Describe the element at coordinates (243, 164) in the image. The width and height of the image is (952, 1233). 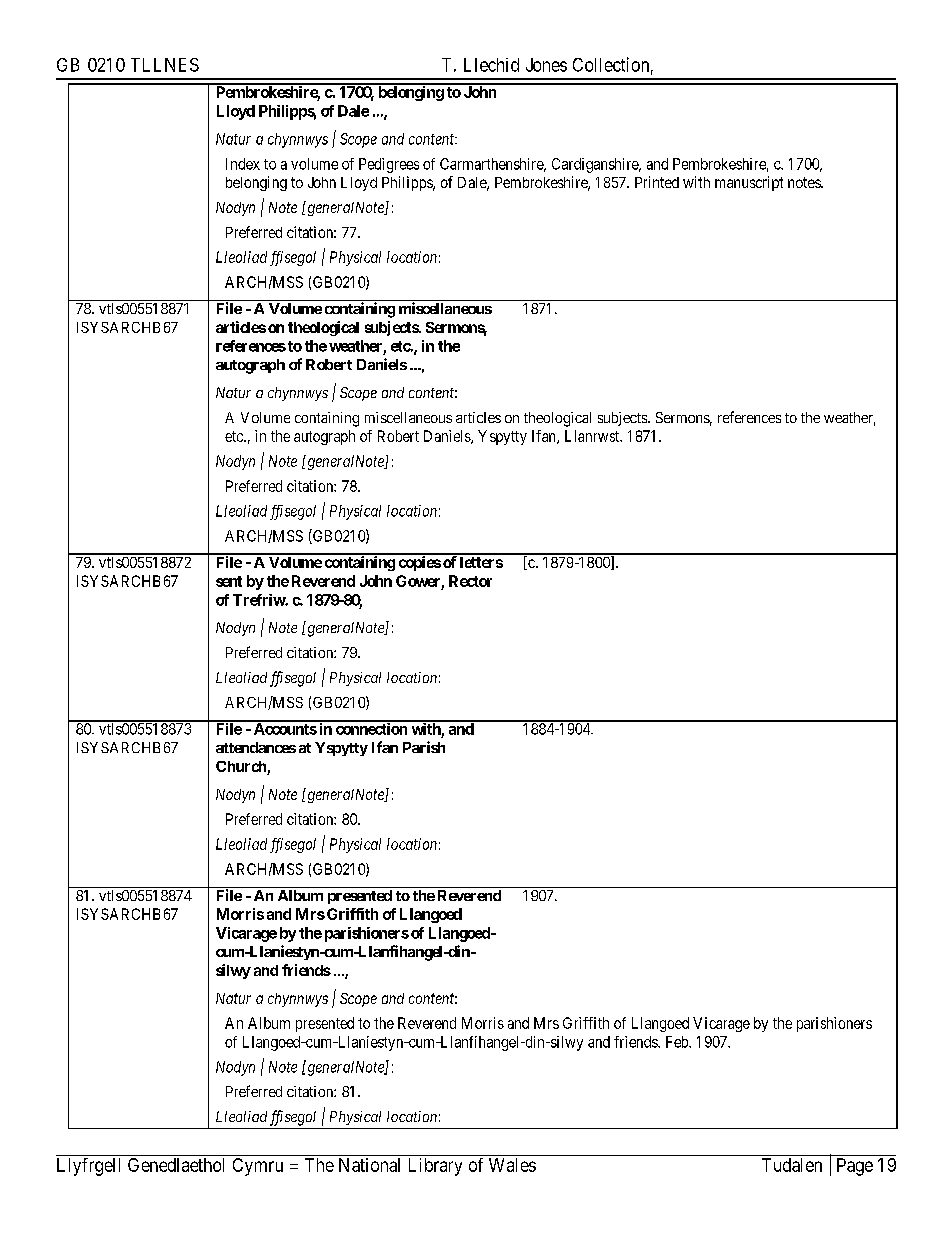
I see `Index` at that location.
